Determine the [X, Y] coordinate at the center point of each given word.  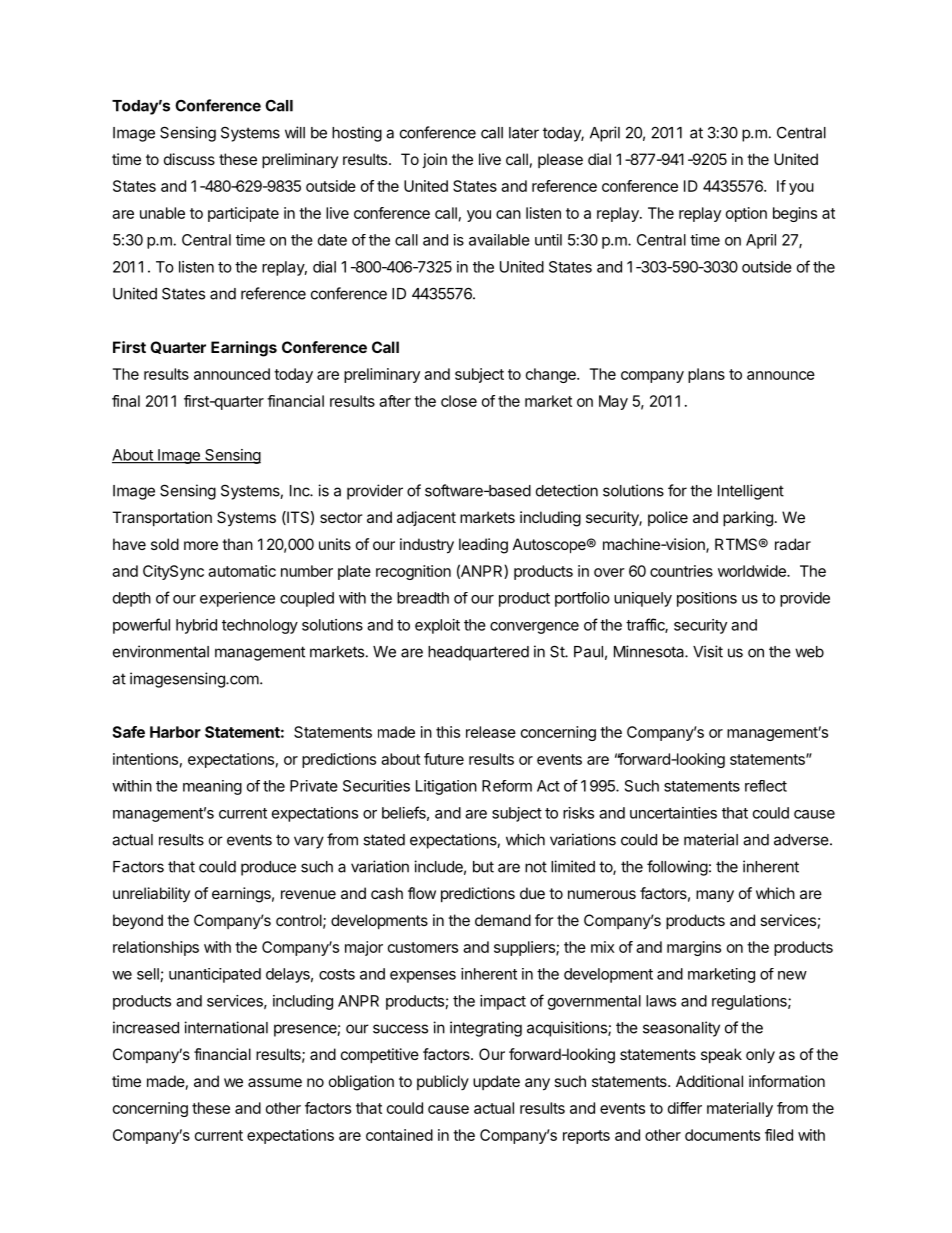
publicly [443, 1082]
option [746, 214]
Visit [708, 651]
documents [722, 1135]
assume [275, 1082]
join [434, 160]
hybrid [196, 626]
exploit [437, 626]
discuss [189, 159]
